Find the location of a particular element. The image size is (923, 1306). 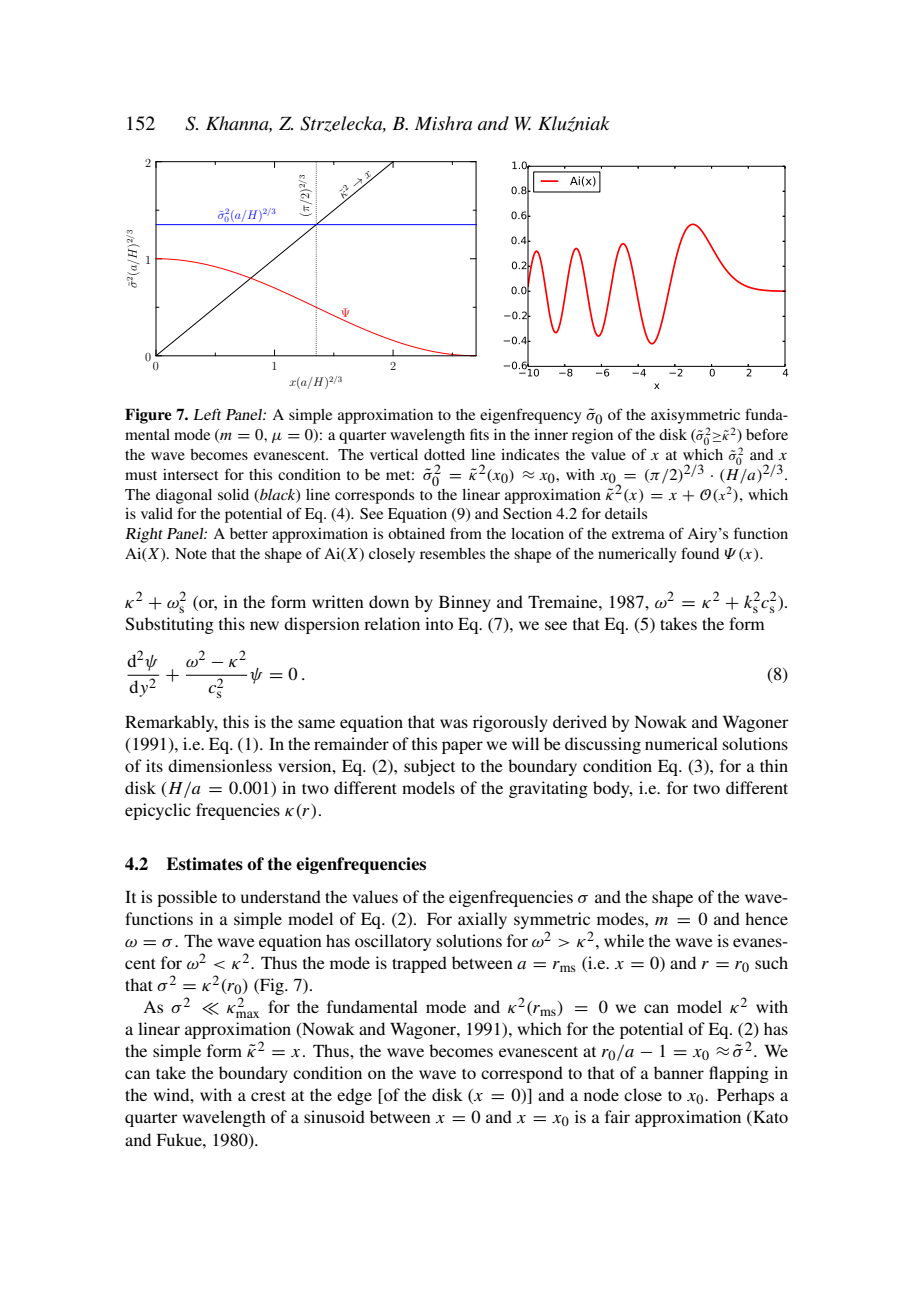

thin is located at coordinates (774, 765).
